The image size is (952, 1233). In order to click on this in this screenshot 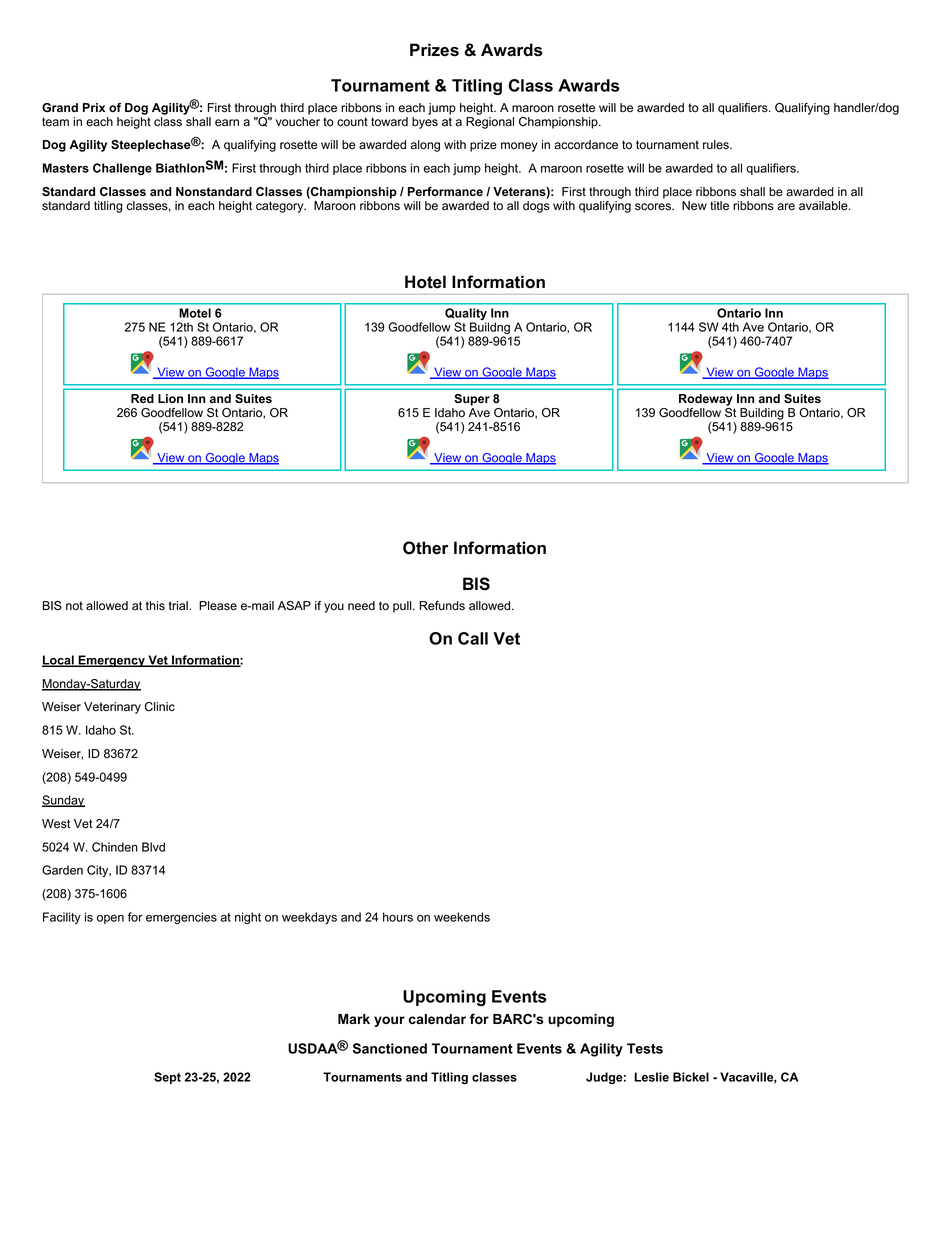, I will do `click(155, 605)`.
